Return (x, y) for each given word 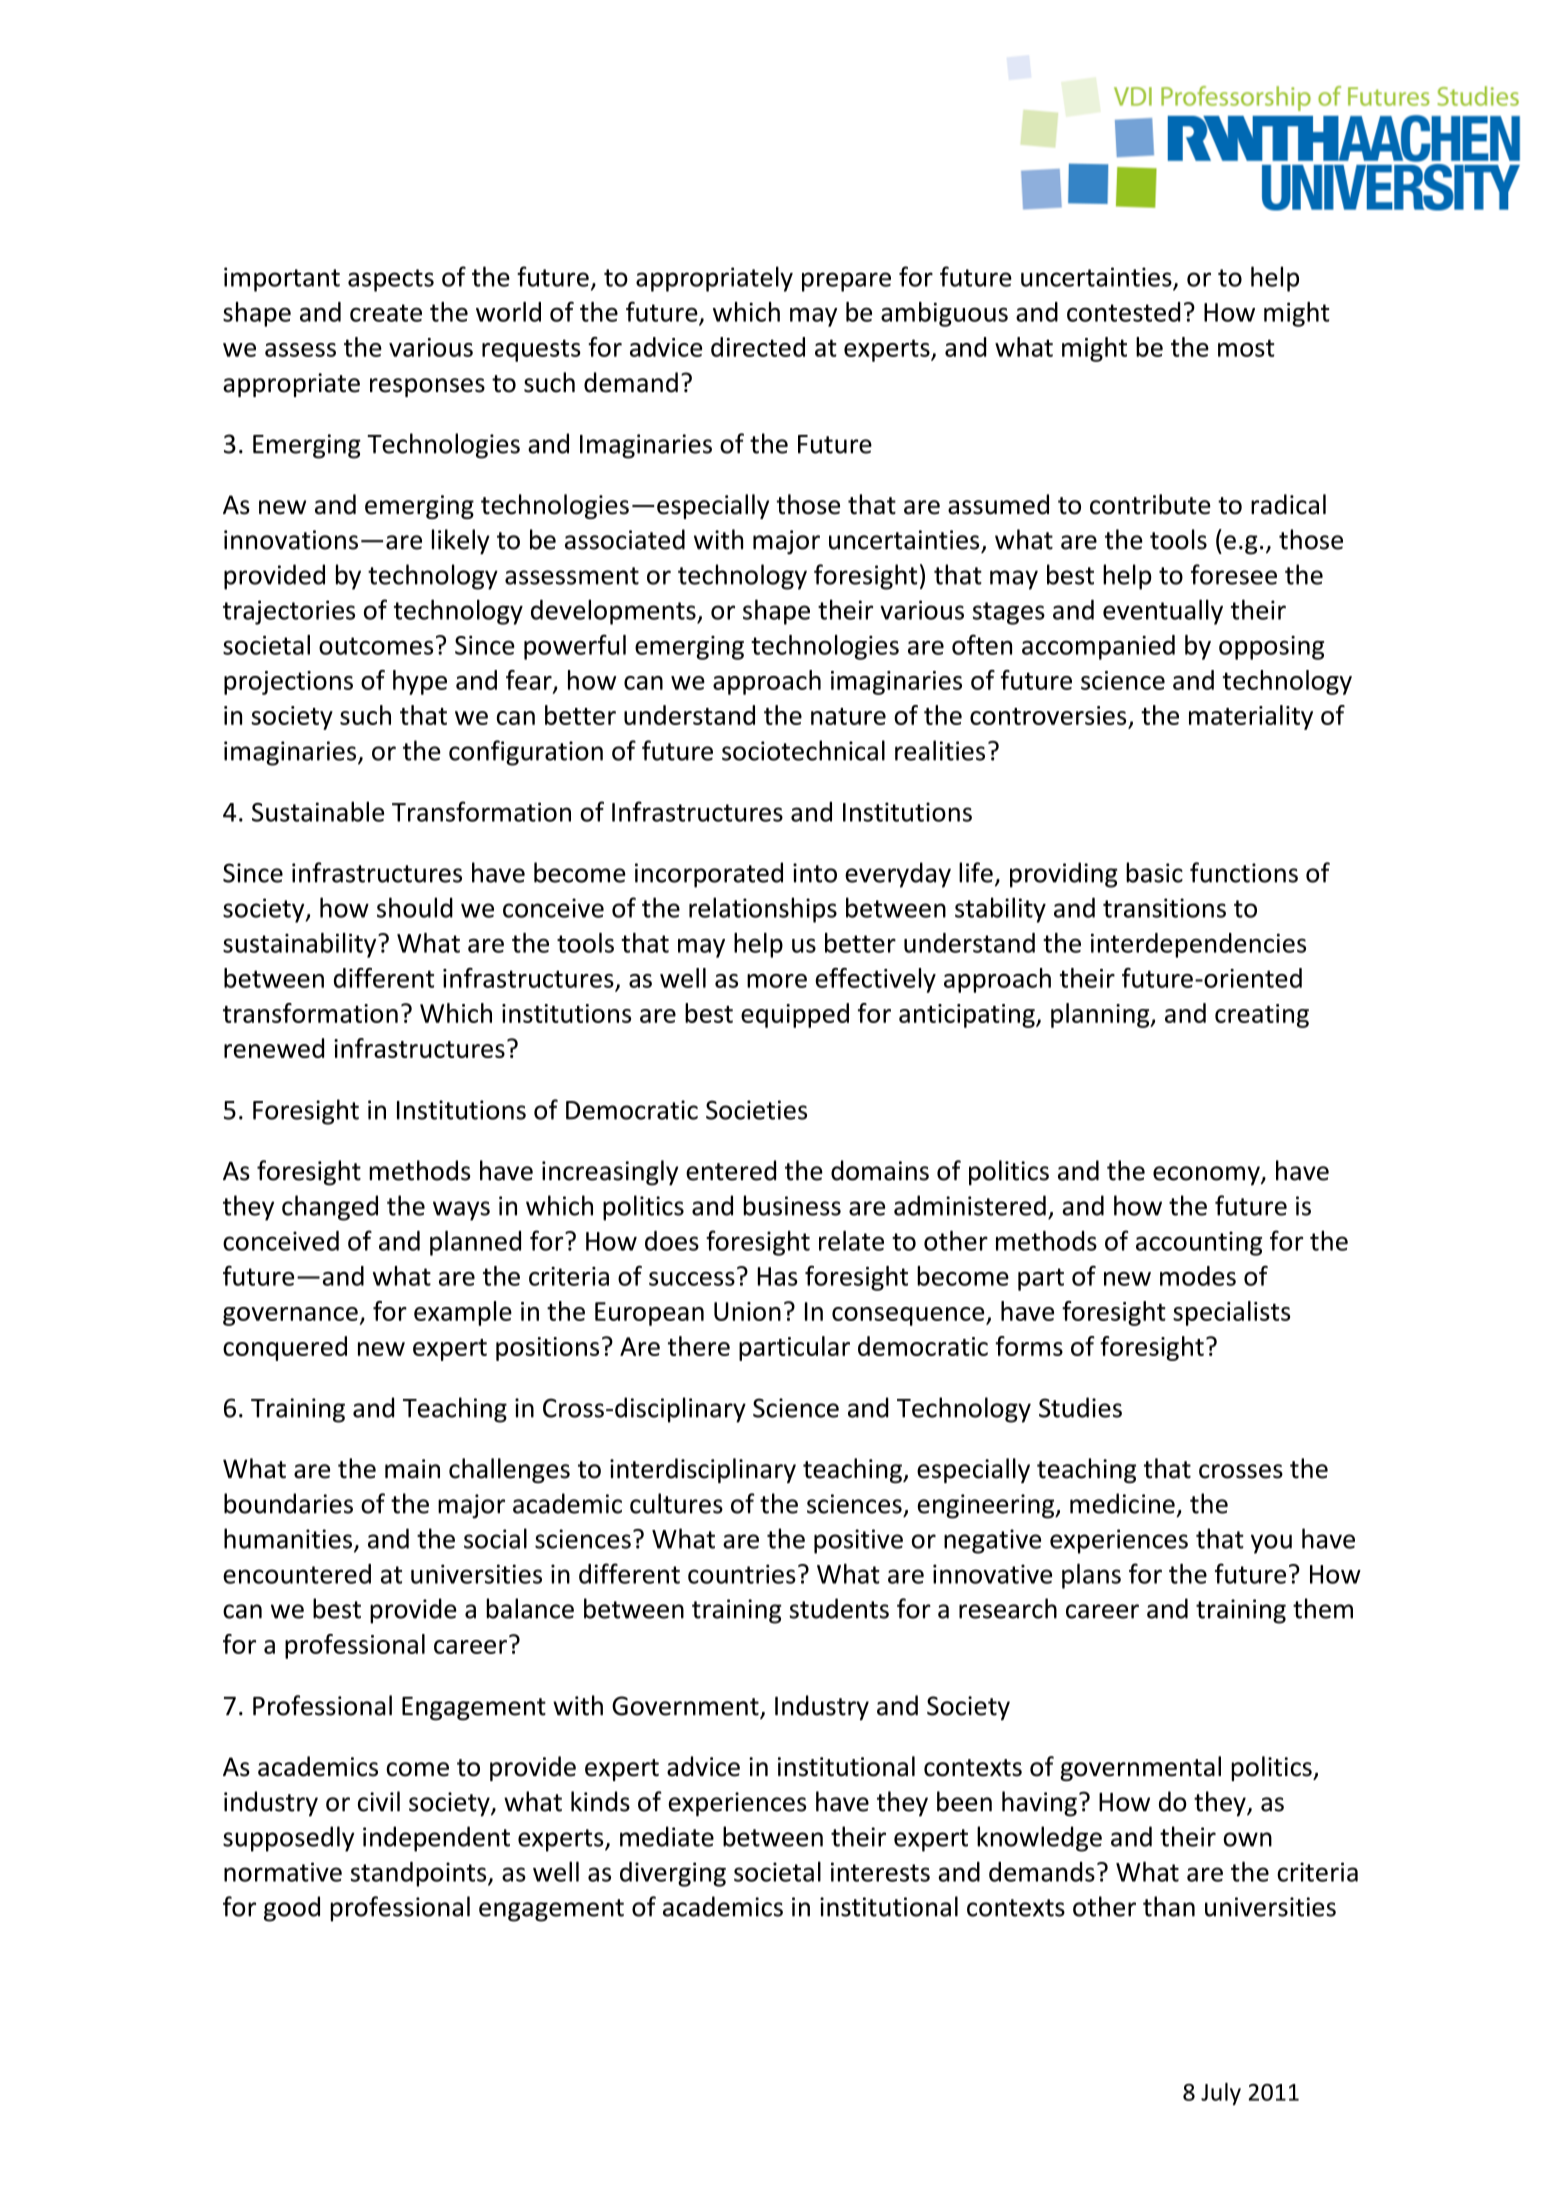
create (386, 313)
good (292, 1909)
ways (461, 1211)
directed (758, 347)
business (792, 1205)
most (1246, 348)
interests (880, 1872)
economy (1207, 1175)
